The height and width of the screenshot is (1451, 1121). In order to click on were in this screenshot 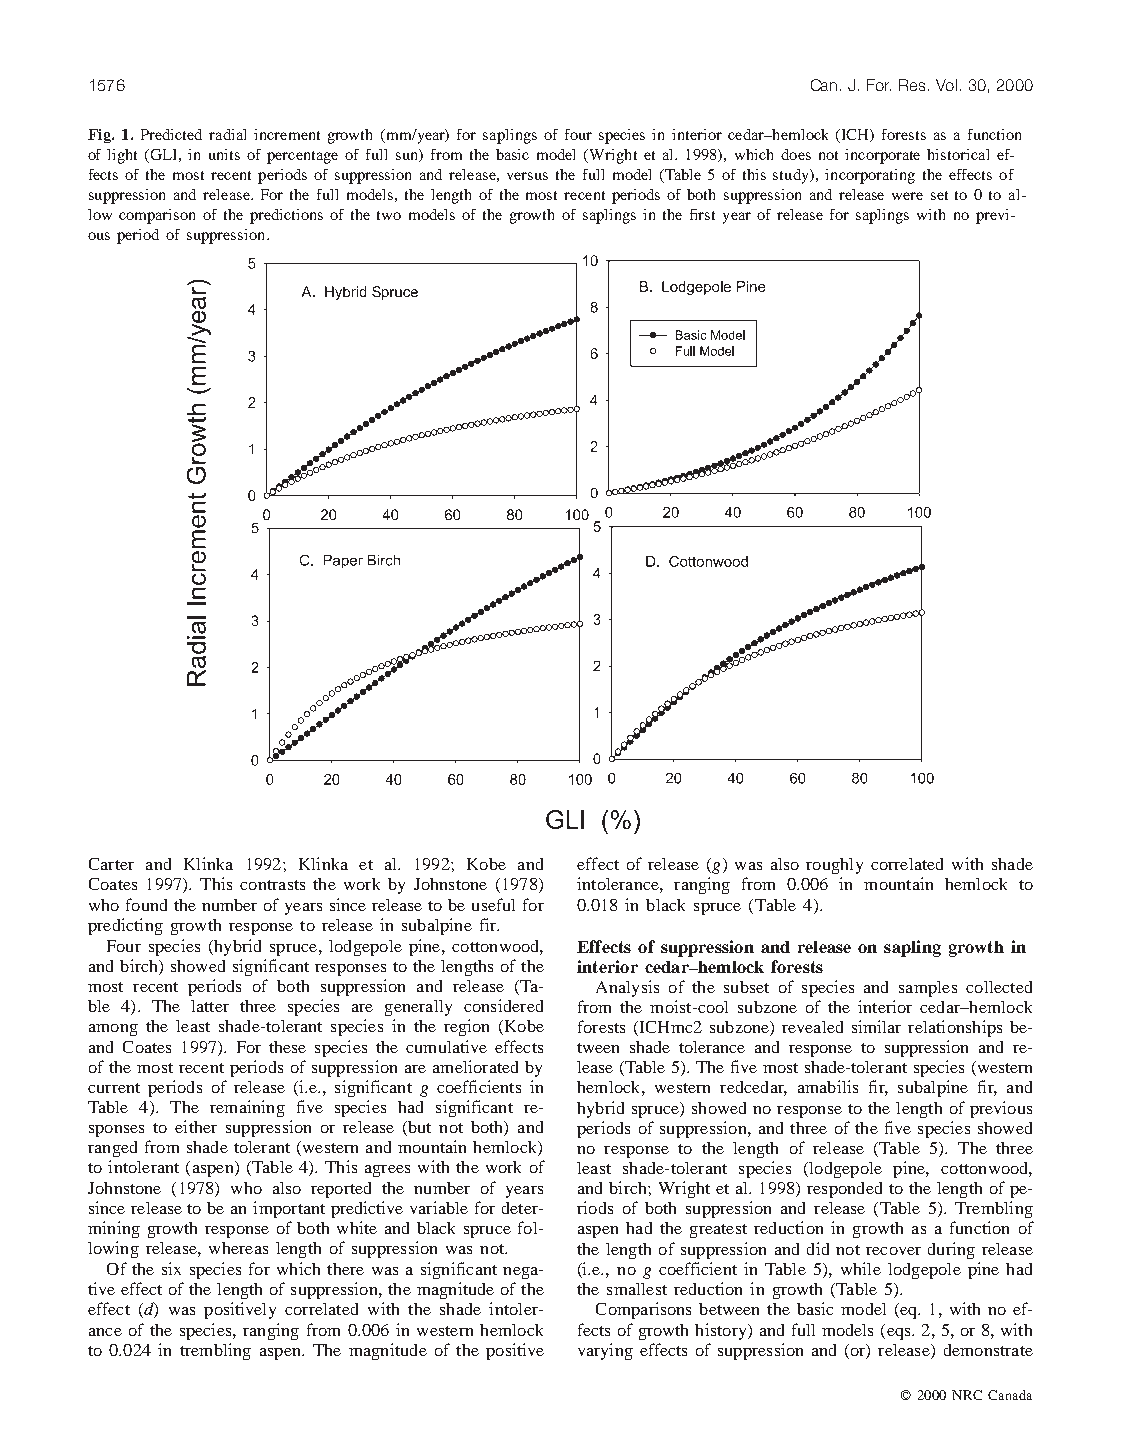, I will do `click(907, 196)`.
